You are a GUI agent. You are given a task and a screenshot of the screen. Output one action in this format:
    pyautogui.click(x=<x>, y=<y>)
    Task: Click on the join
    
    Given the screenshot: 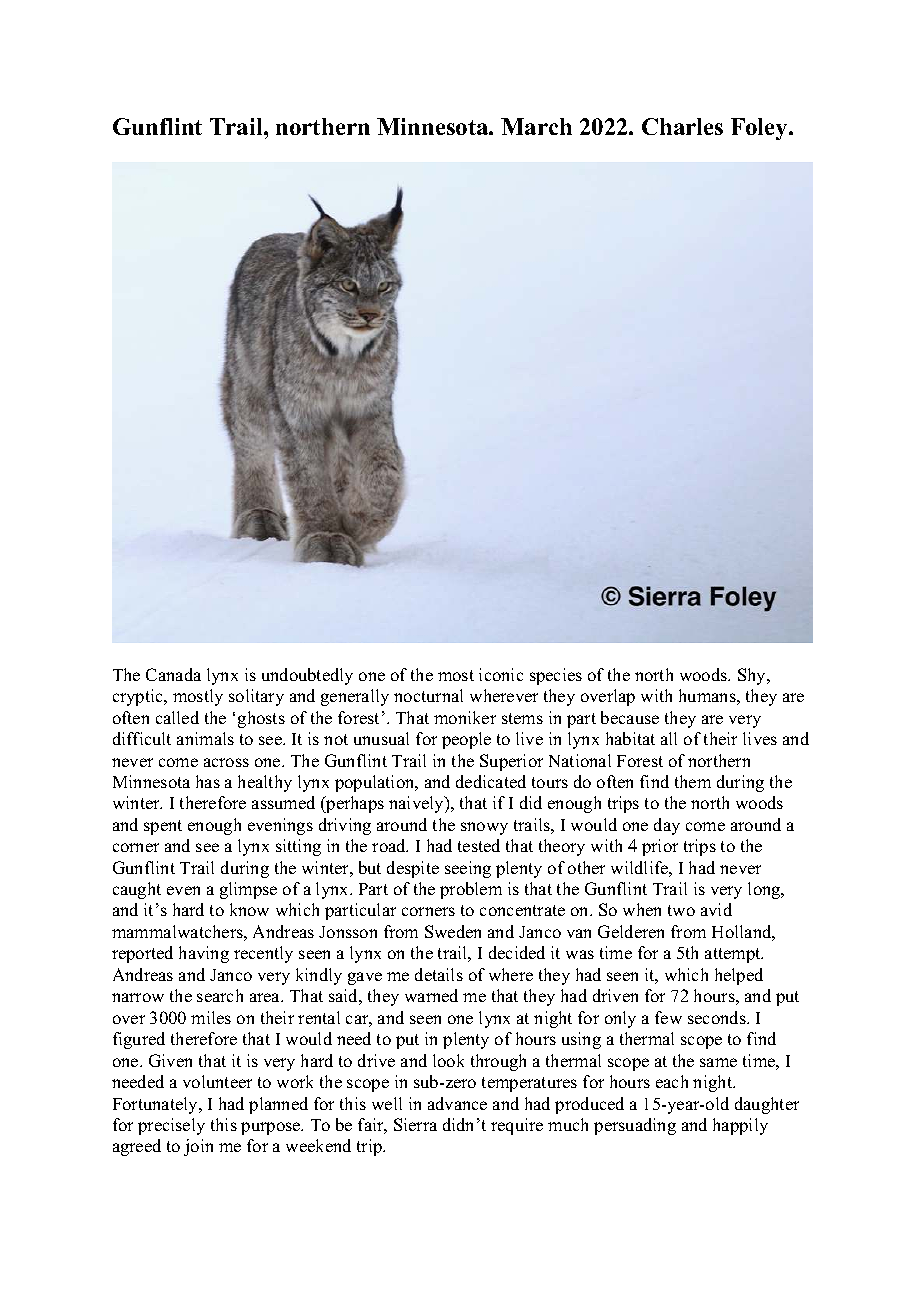 What is the action you would take?
    pyautogui.click(x=198, y=1147)
